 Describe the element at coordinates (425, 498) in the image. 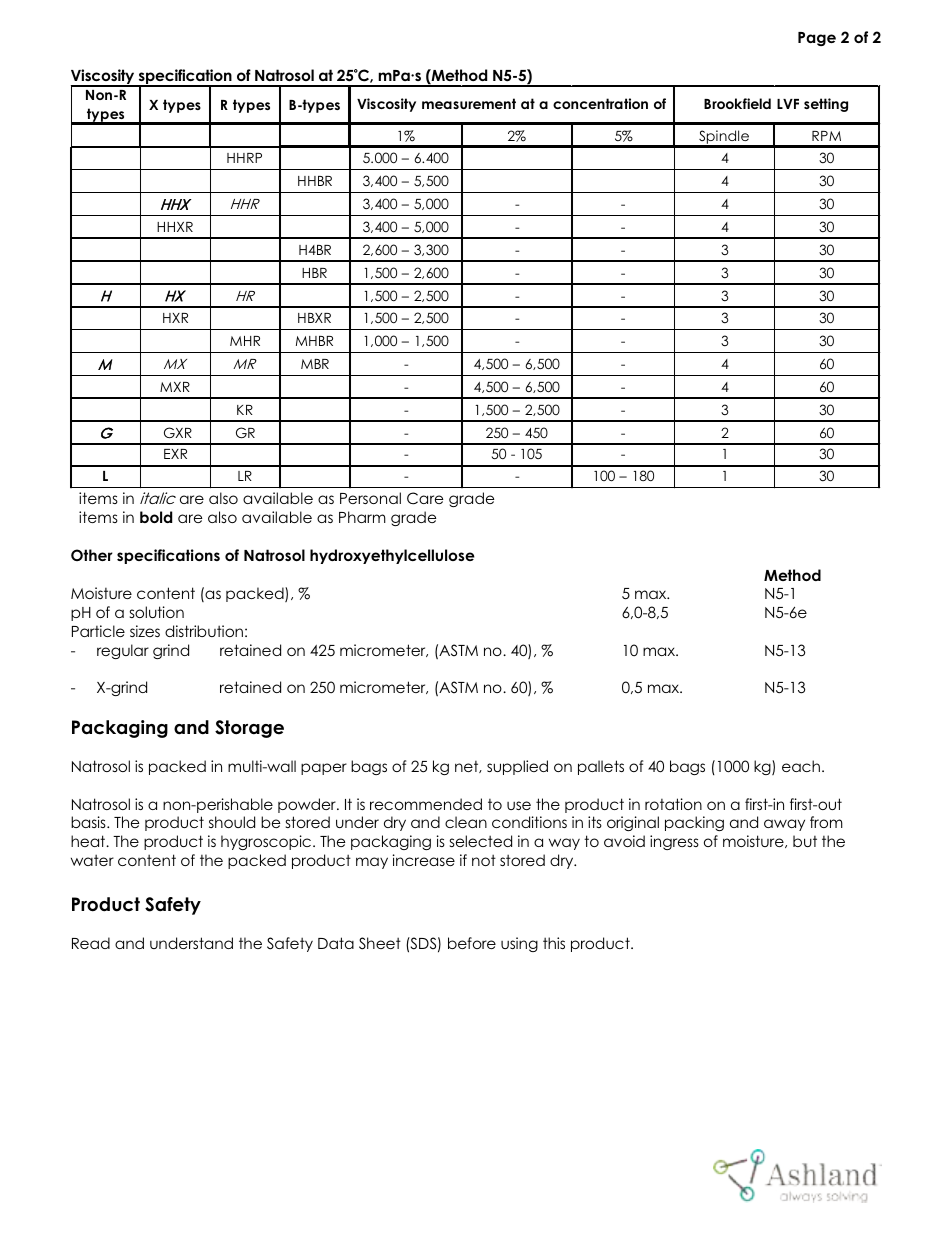

I see `Care` at that location.
